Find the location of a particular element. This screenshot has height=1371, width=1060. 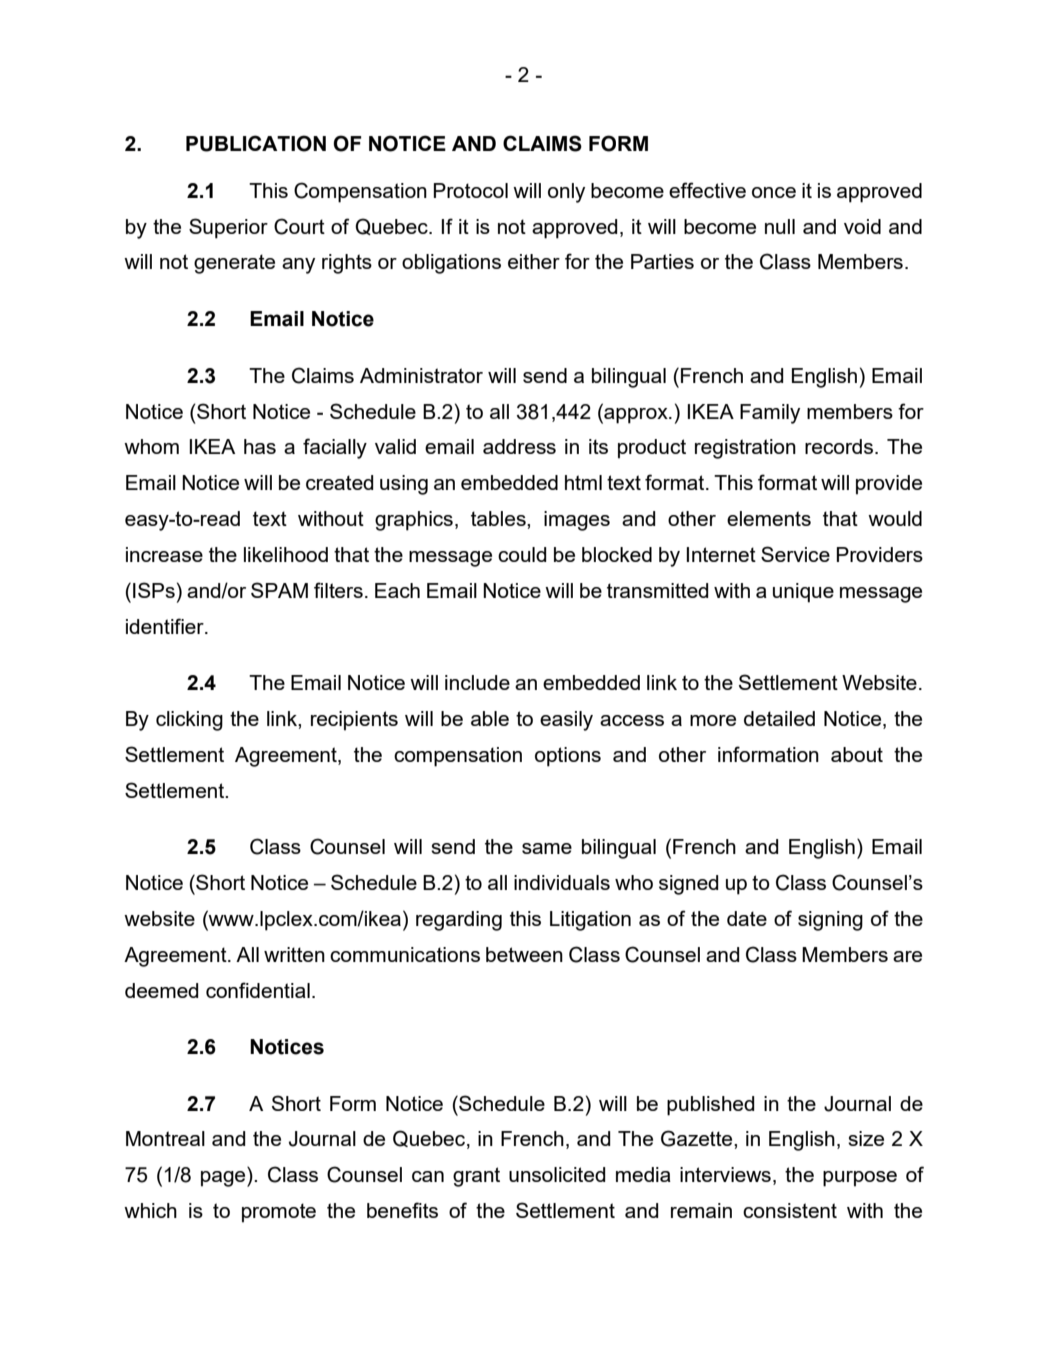

only is located at coordinates (566, 193).
